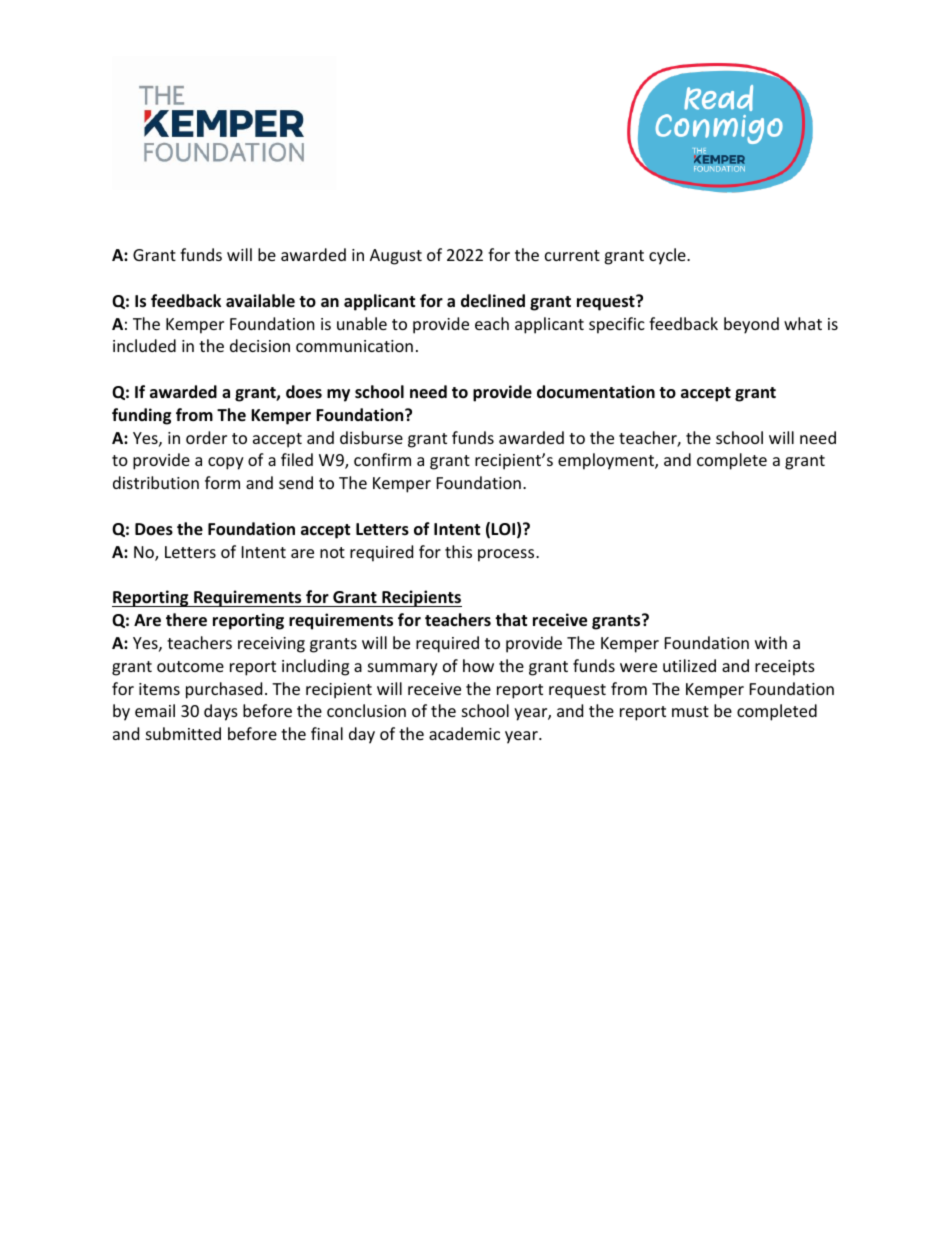 The image size is (952, 1233). I want to click on form, so click(222, 482).
